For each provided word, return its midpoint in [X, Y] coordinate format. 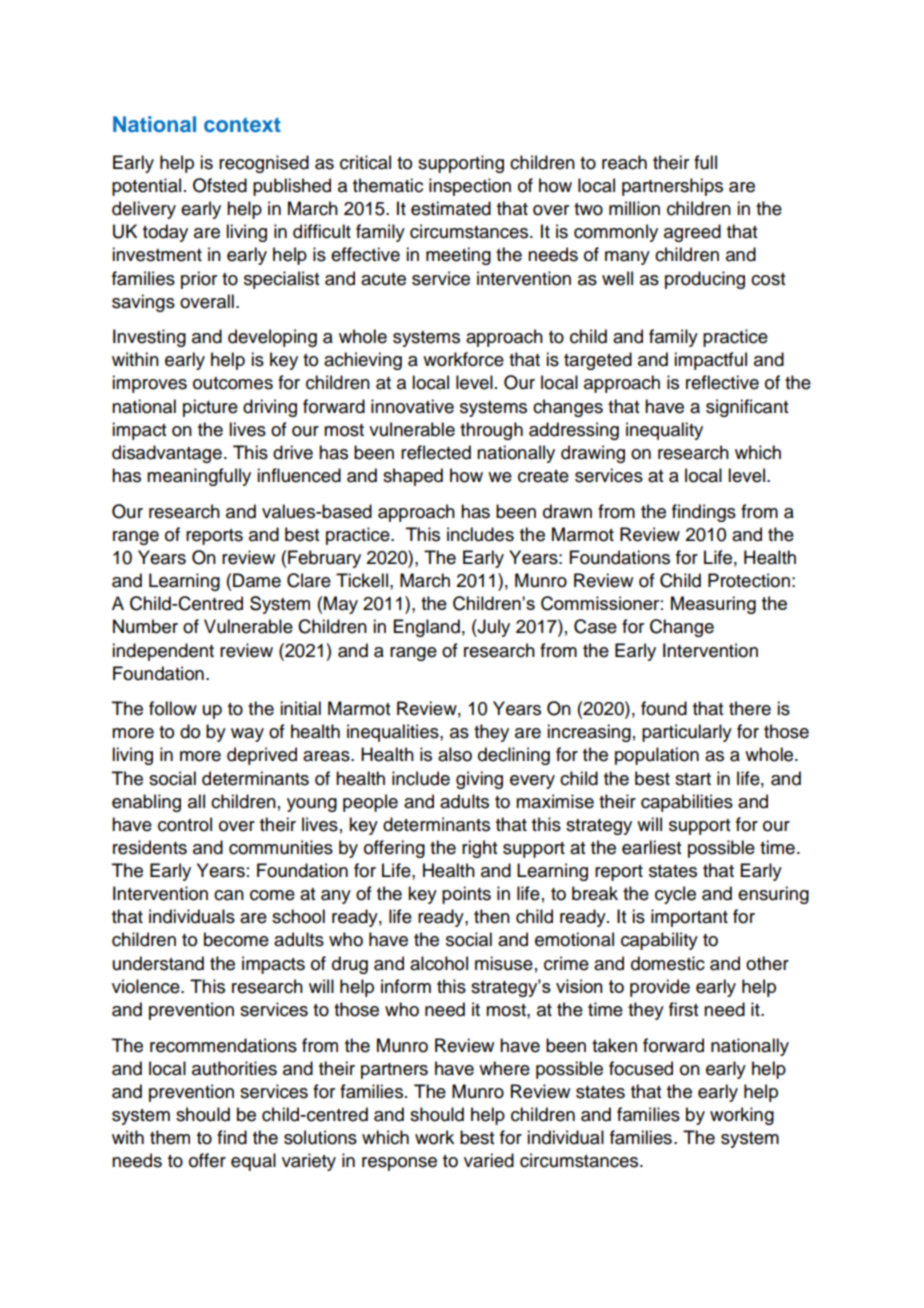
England [427, 628]
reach [624, 162]
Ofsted [220, 185]
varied [489, 1160]
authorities [234, 1068]
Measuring [713, 605]
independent [163, 652]
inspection [470, 187]
